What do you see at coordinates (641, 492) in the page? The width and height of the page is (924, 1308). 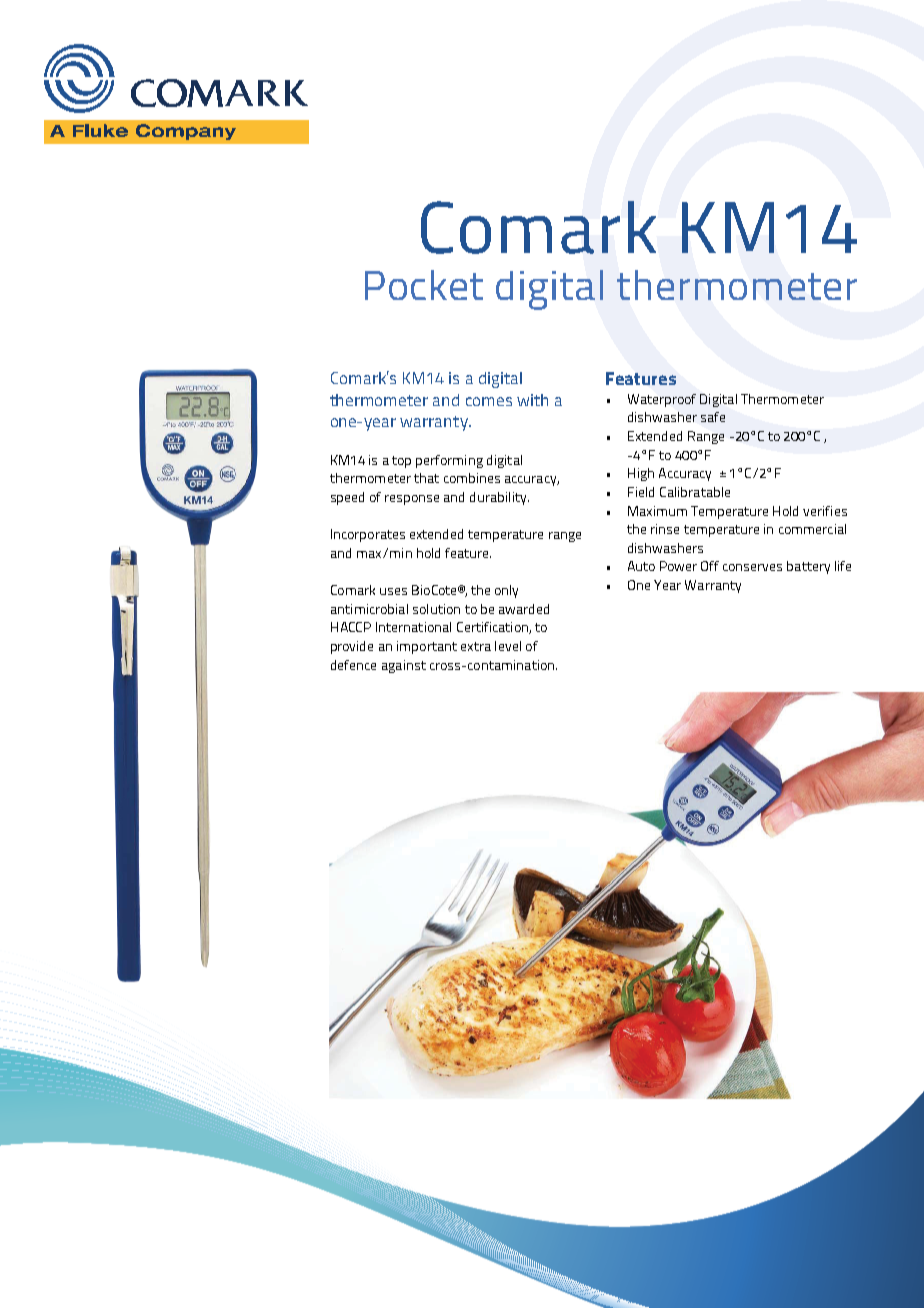 I see `Field` at bounding box center [641, 492].
